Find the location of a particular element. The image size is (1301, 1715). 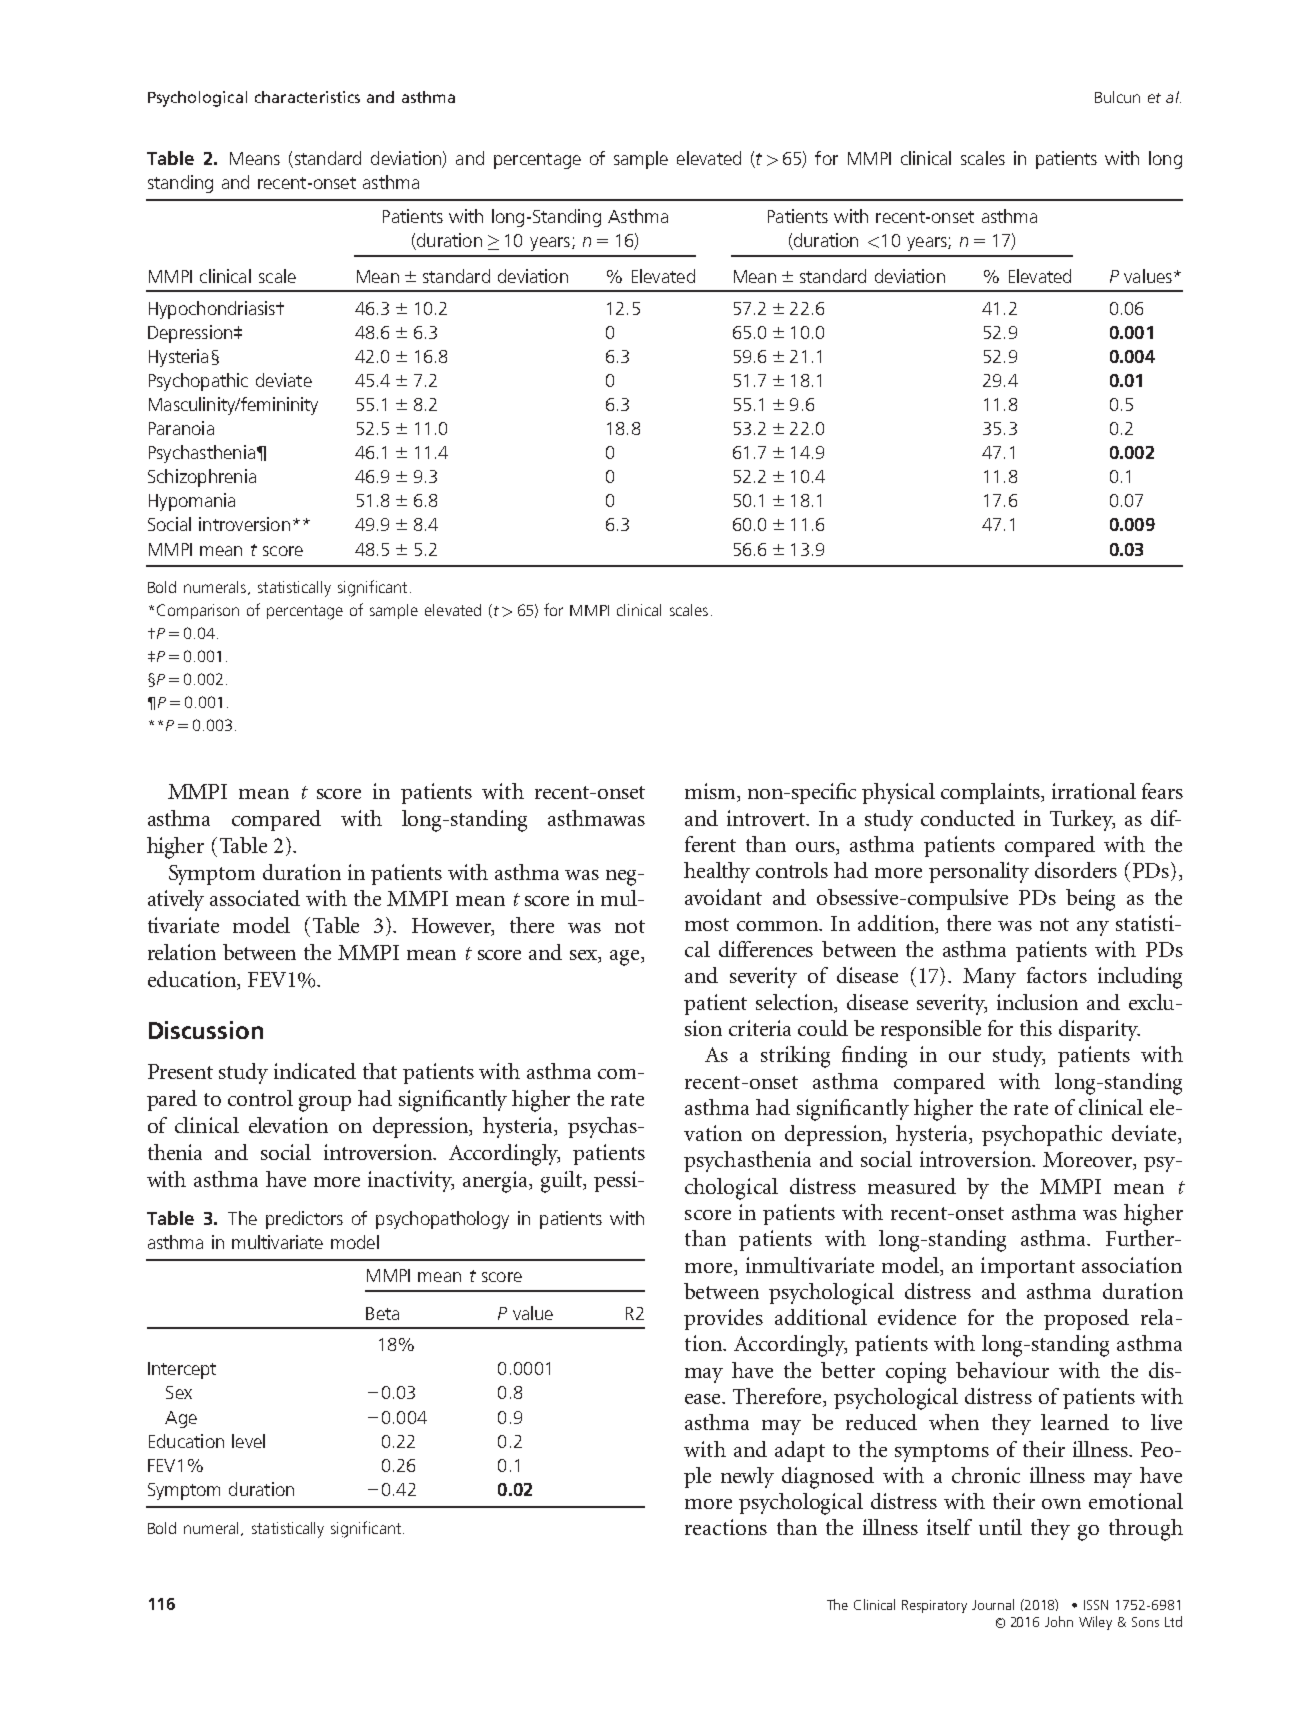

Turkey is located at coordinates (1082, 820).
